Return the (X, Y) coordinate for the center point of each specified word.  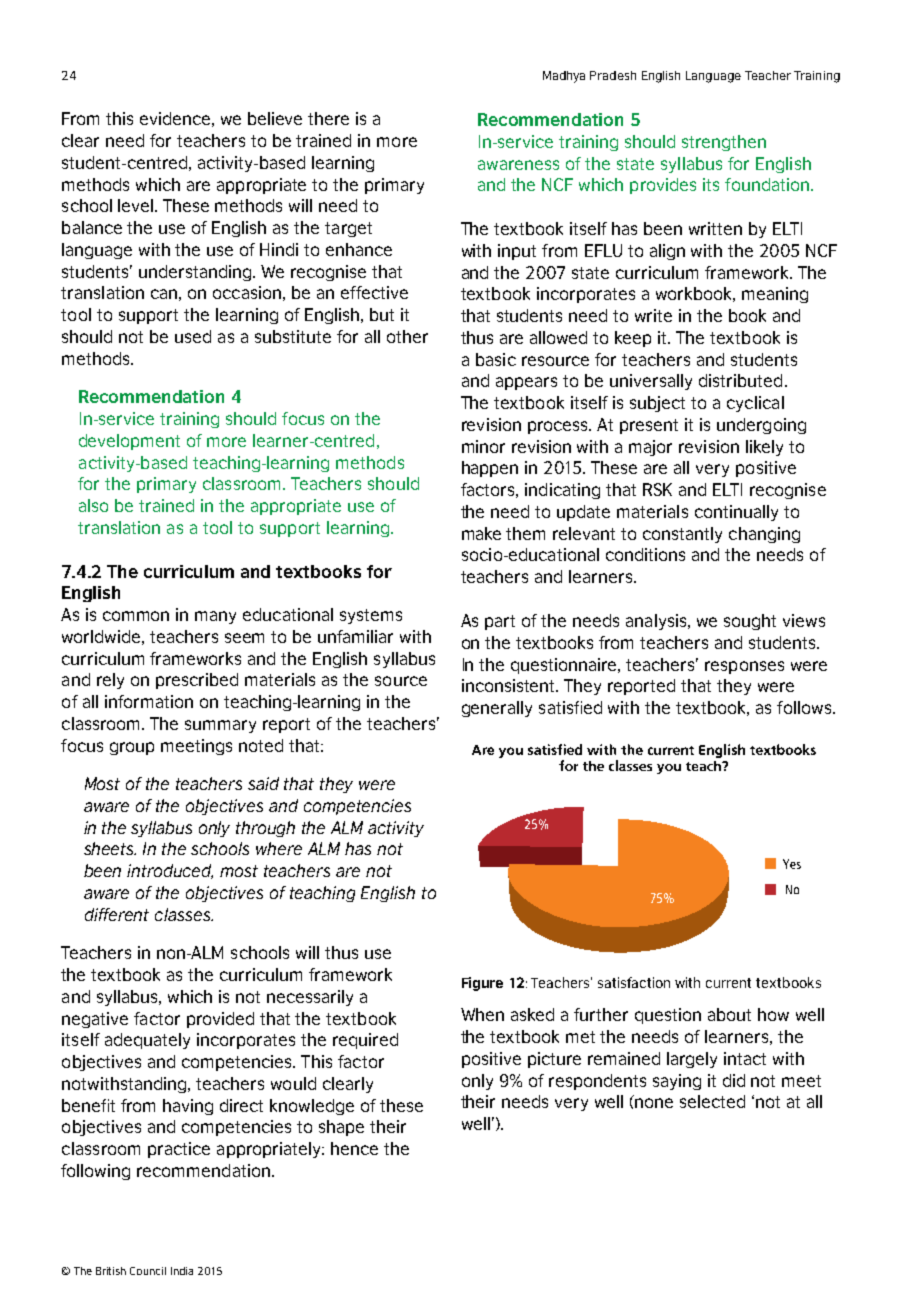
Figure (482, 984)
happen (490, 469)
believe (275, 118)
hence (354, 1148)
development (129, 442)
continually (736, 513)
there (328, 118)
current (728, 983)
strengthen (724, 143)
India (182, 1271)
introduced (170, 871)
